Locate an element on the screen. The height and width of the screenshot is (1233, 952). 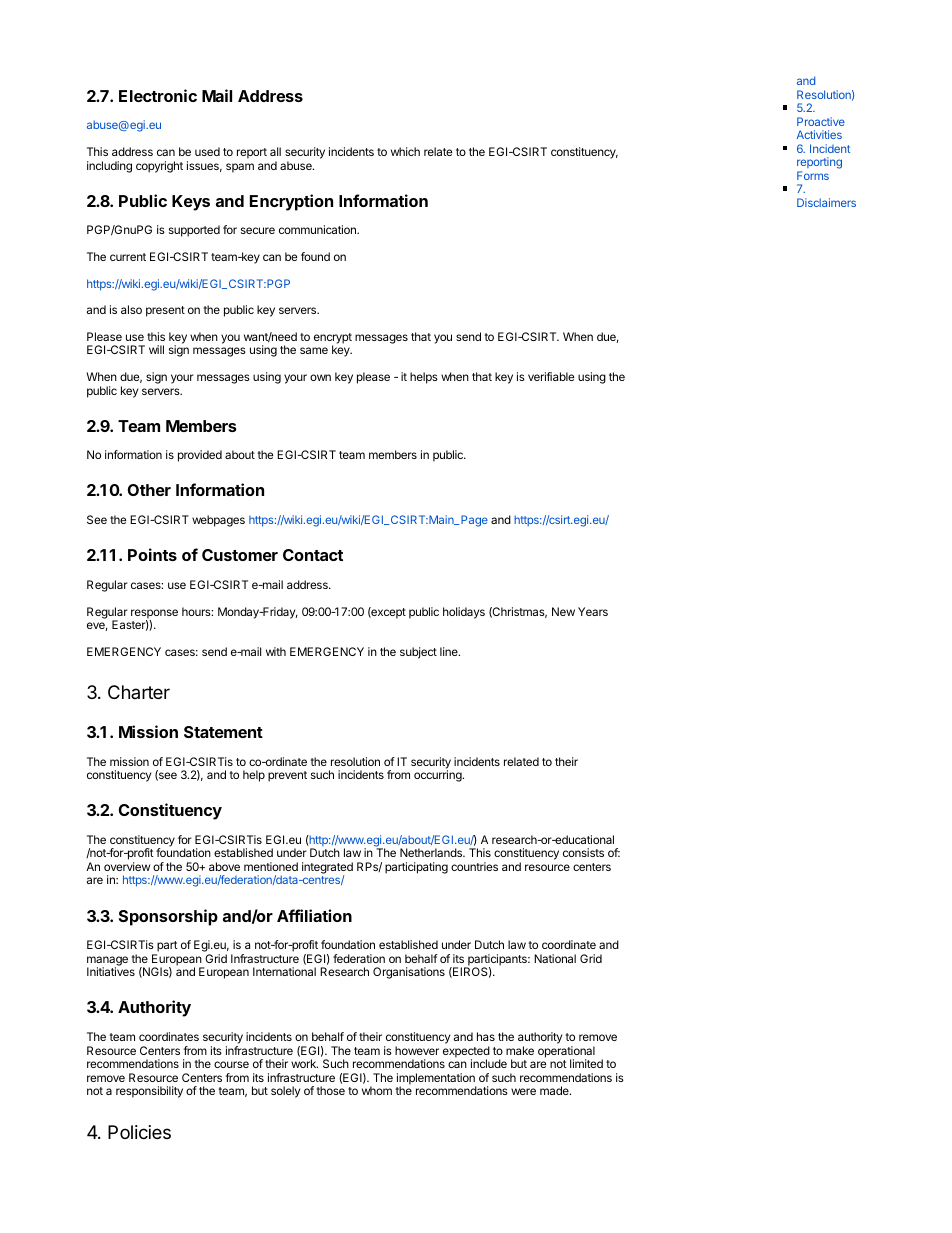
Statement is located at coordinates (223, 732).
